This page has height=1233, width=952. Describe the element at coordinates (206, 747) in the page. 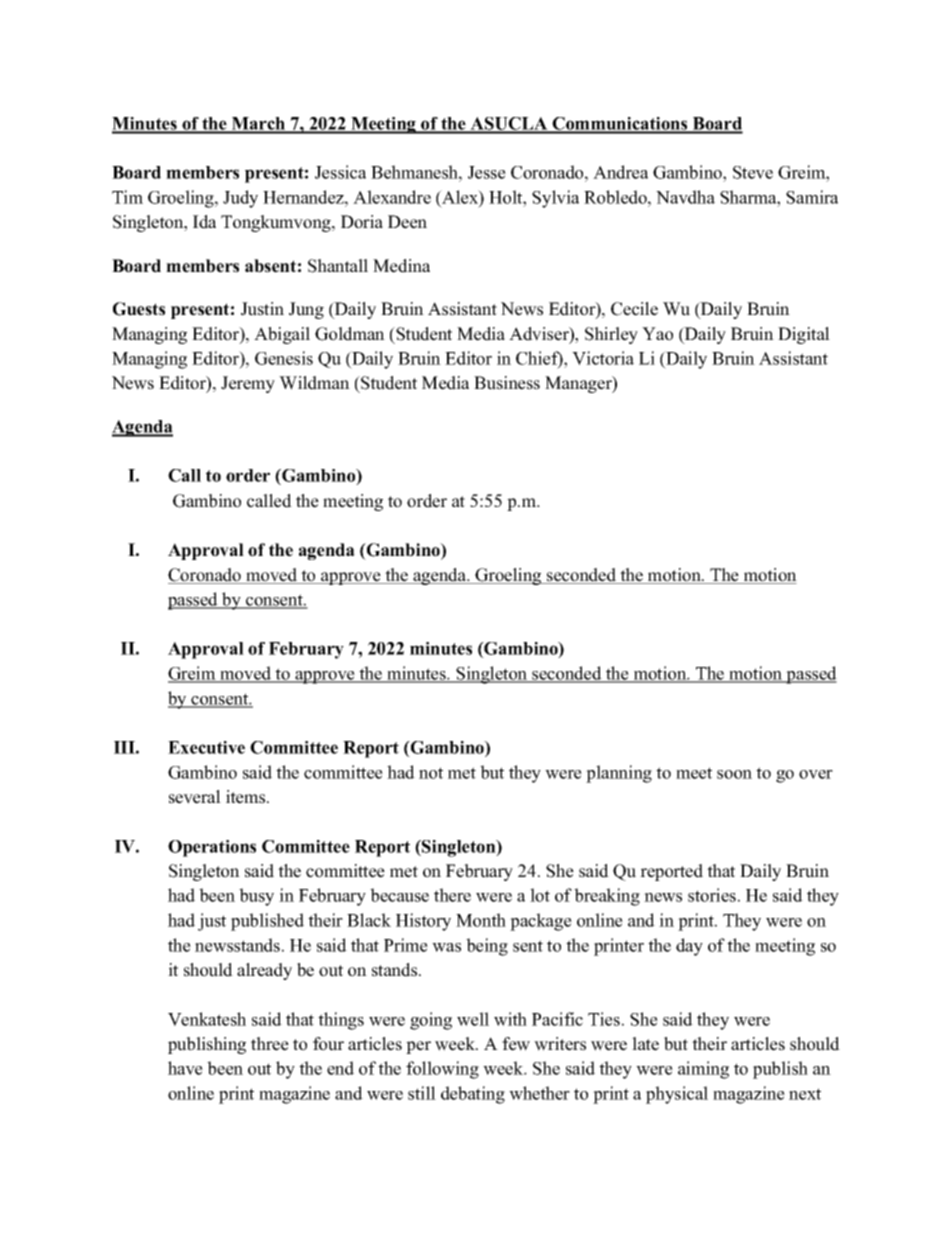

I see `Executive` at that location.
